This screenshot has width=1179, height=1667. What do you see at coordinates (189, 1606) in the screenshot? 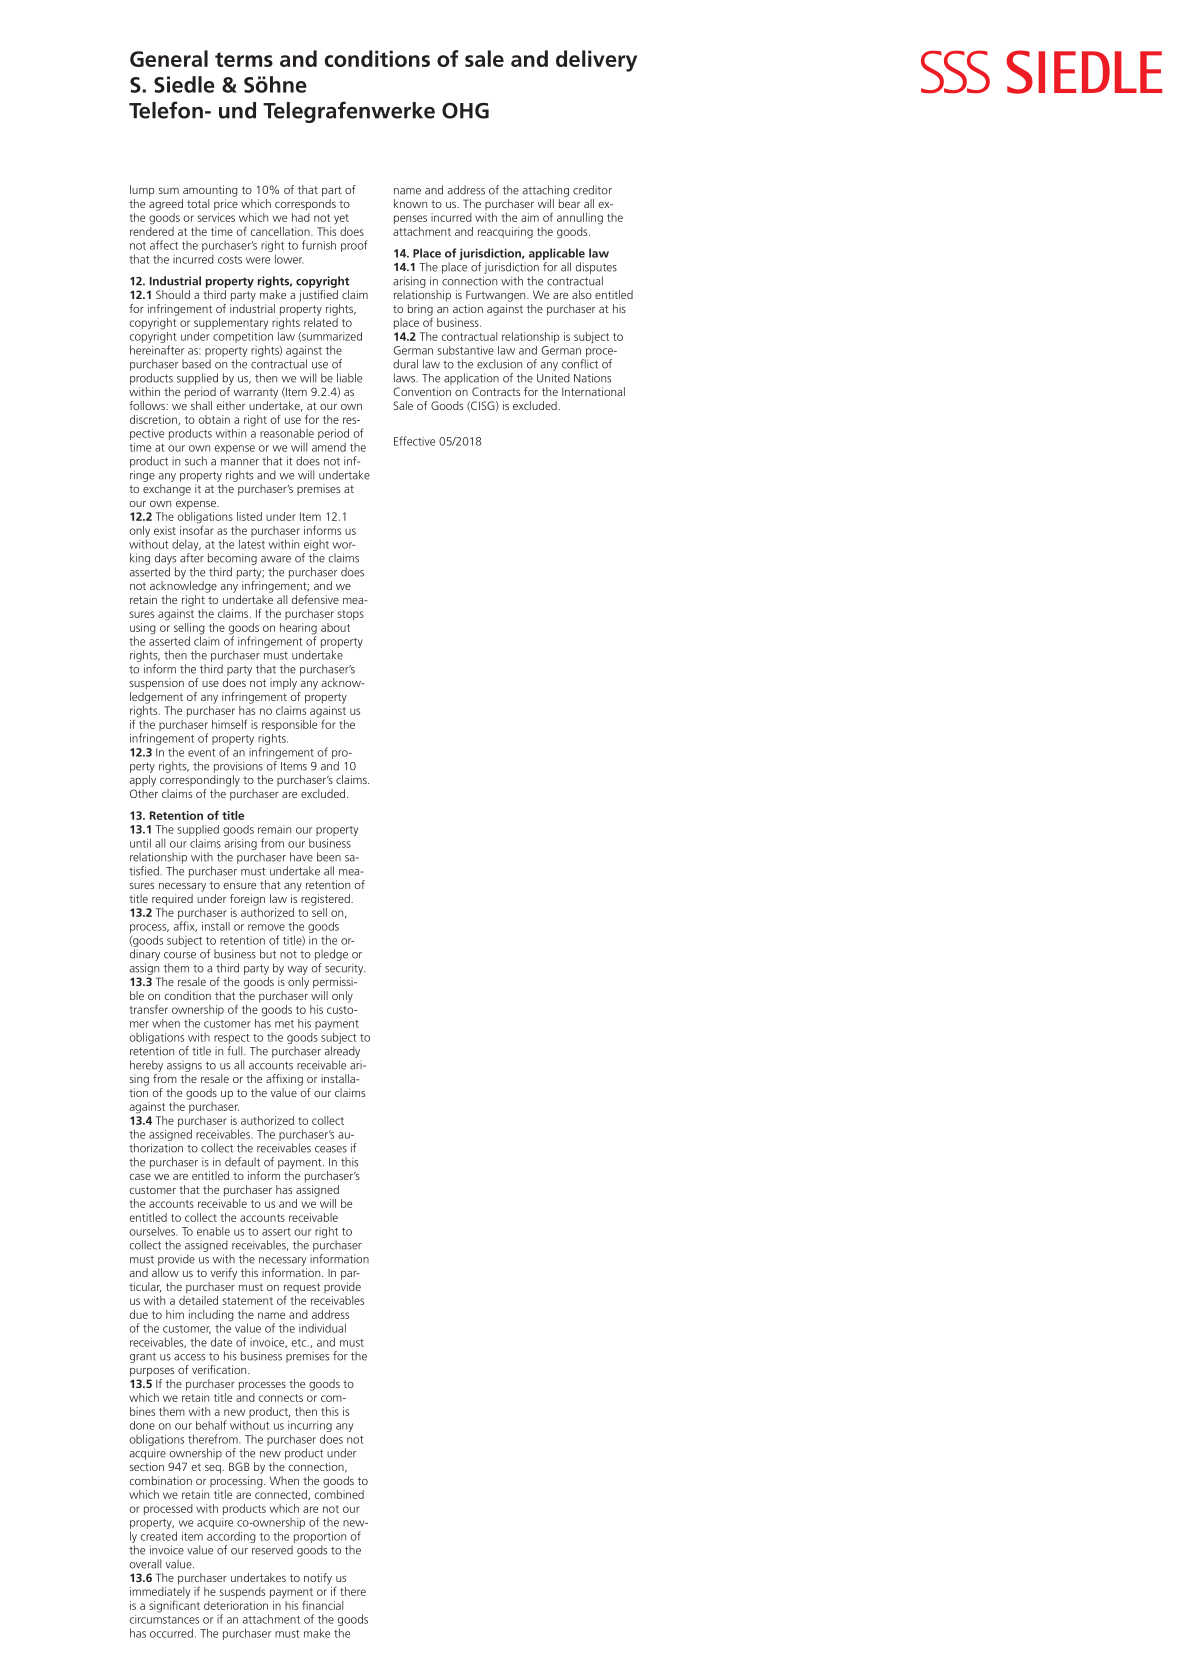
I see `cant` at bounding box center [189, 1606].
